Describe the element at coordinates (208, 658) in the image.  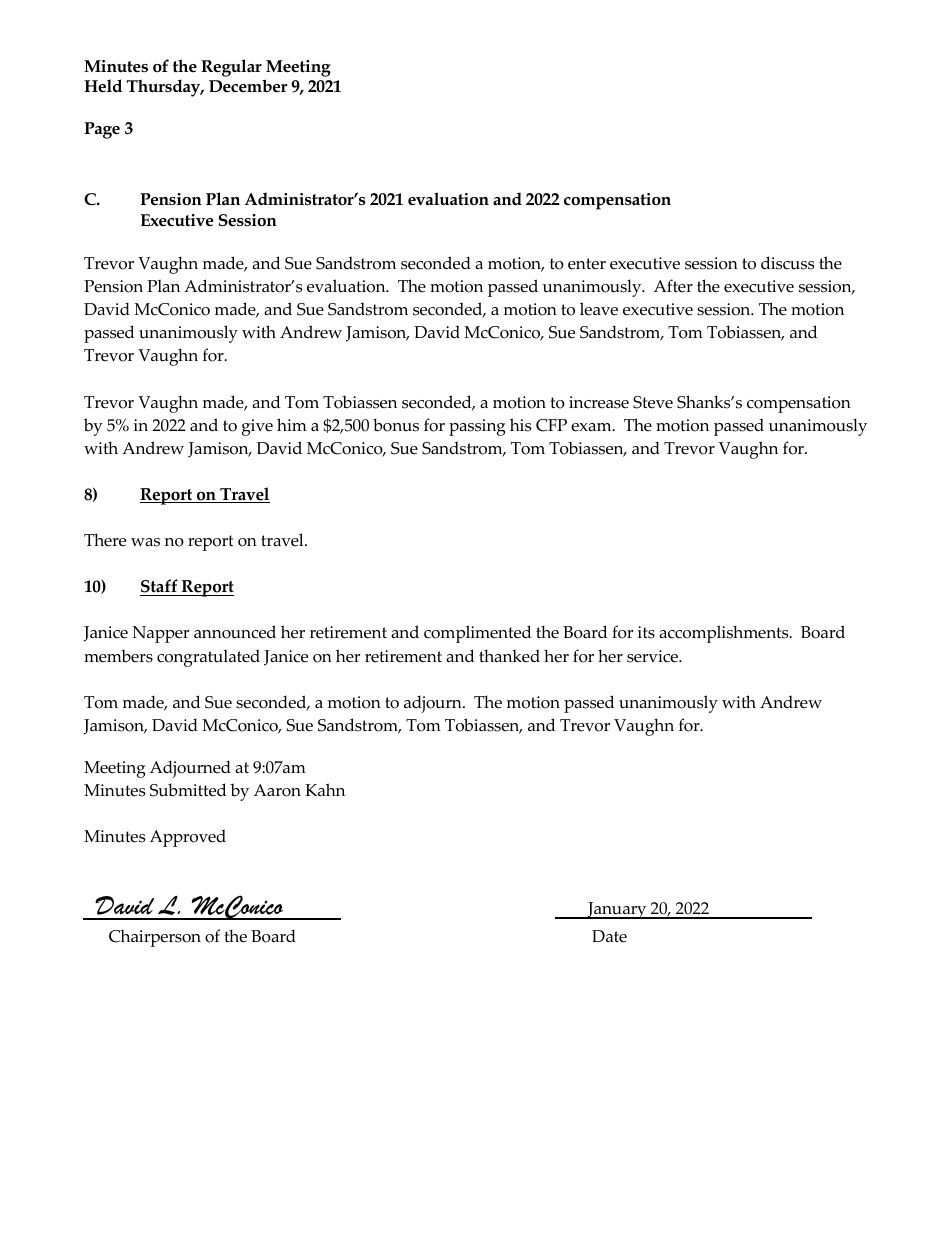
I see `congratulated` at that location.
